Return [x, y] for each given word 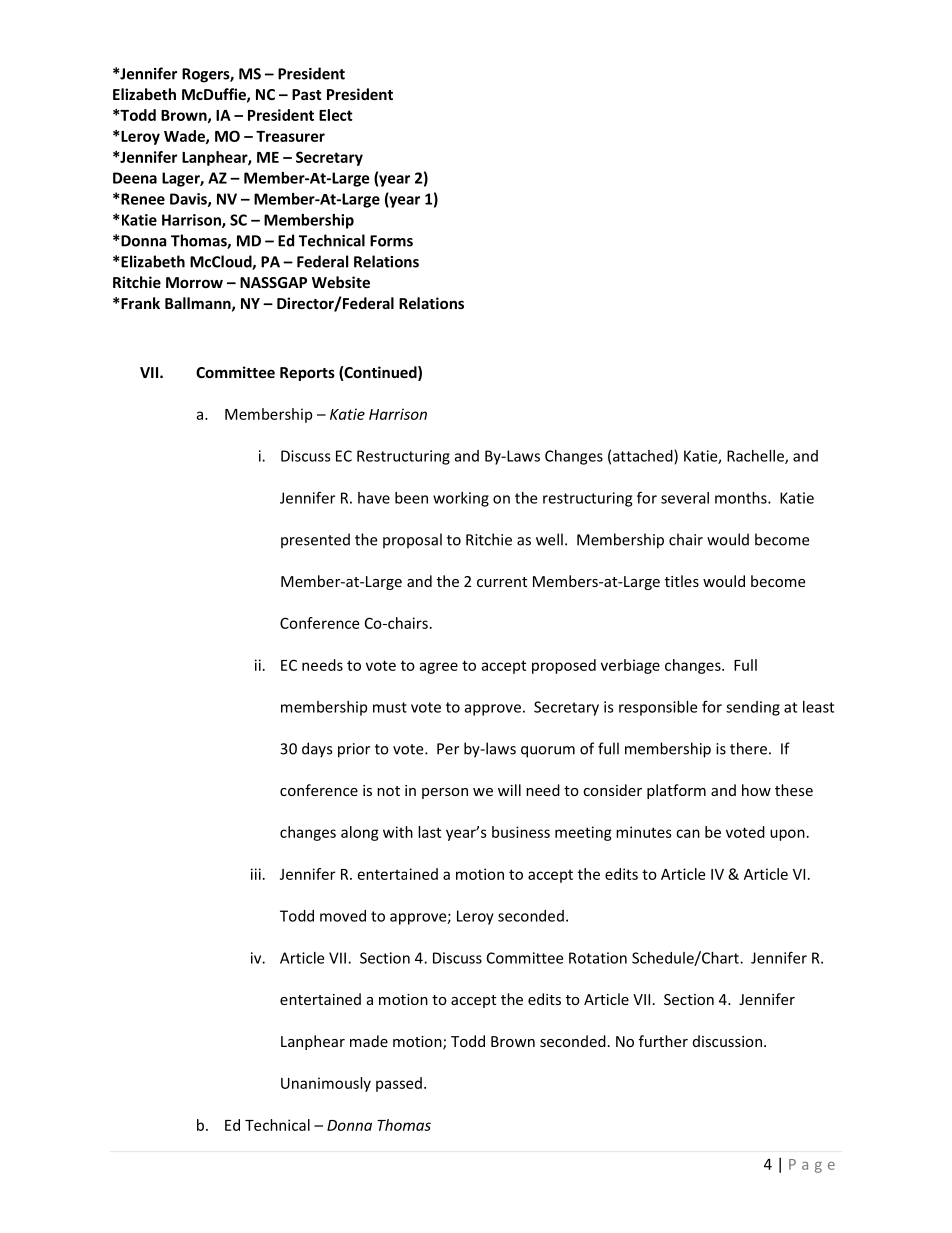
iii [256, 874]
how [756, 790]
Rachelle [756, 457]
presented [315, 541]
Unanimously [326, 1084]
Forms [391, 241]
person [445, 793]
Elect [336, 115]
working [461, 499]
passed [399, 1084]
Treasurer [290, 136]
